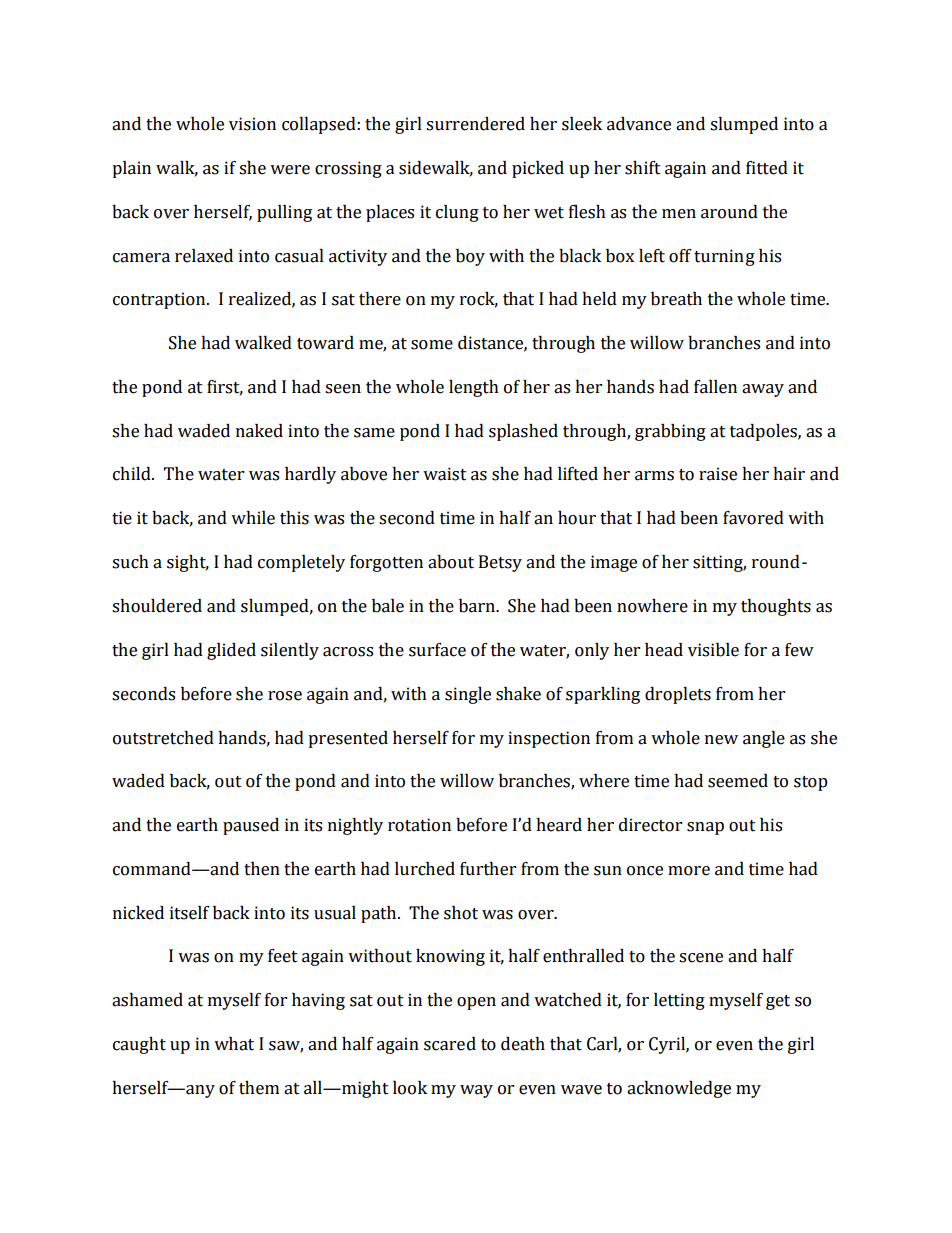 This screenshot has height=1233, width=952. What do you see at coordinates (678, 695) in the screenshot?
I see `droplets` at bounding box center [678, 695].
